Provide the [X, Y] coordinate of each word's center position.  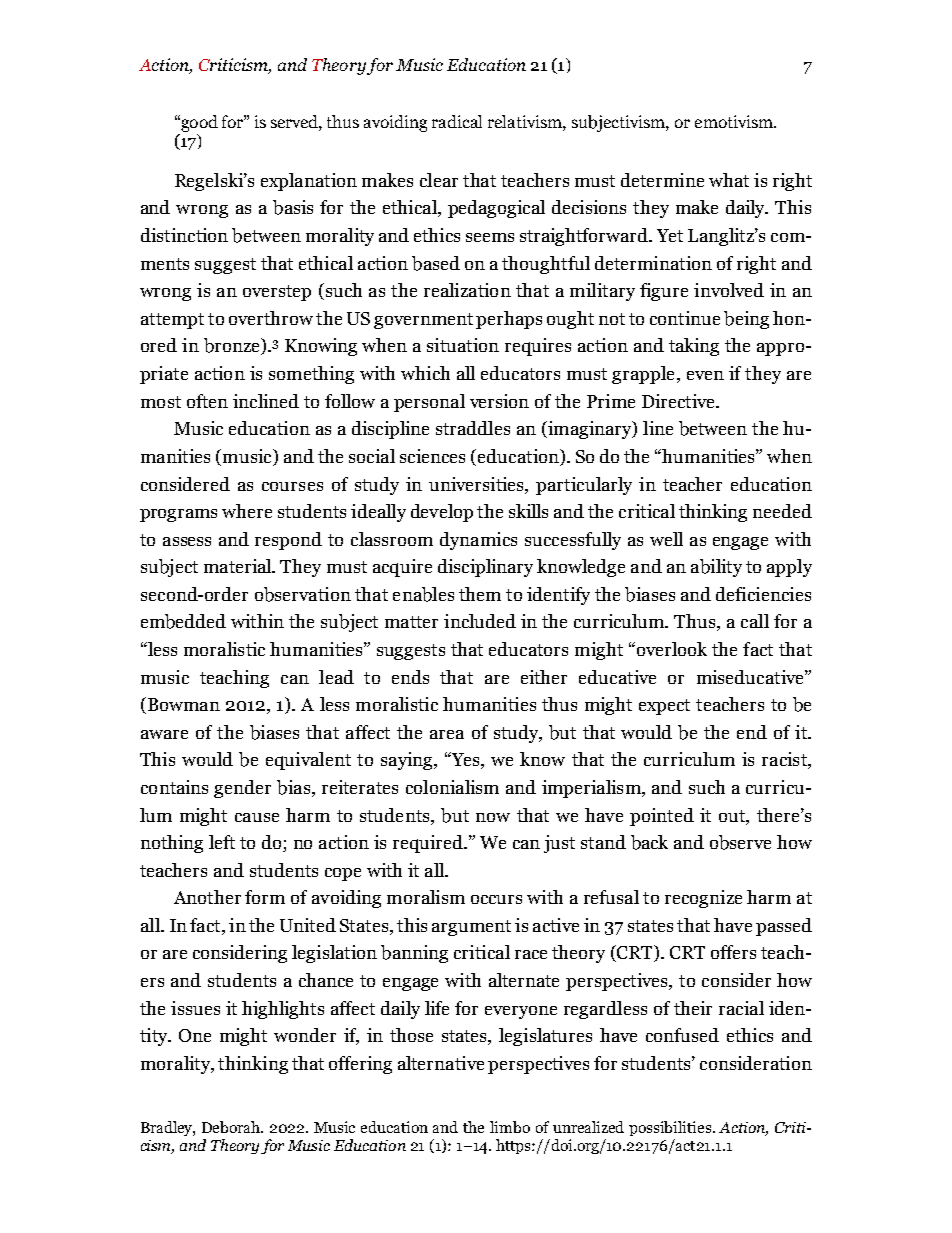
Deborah [232, 1127]
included [480, 621]
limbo [510, 1127]
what [729, 180]
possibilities [671, 1128]
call [755, 621]
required [429, 844]
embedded [183, 621]
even [705, 375]
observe [740, 842]
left [222, 842]
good [198, 123]
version [499, 401]
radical [457, 121]
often [207, 401]
